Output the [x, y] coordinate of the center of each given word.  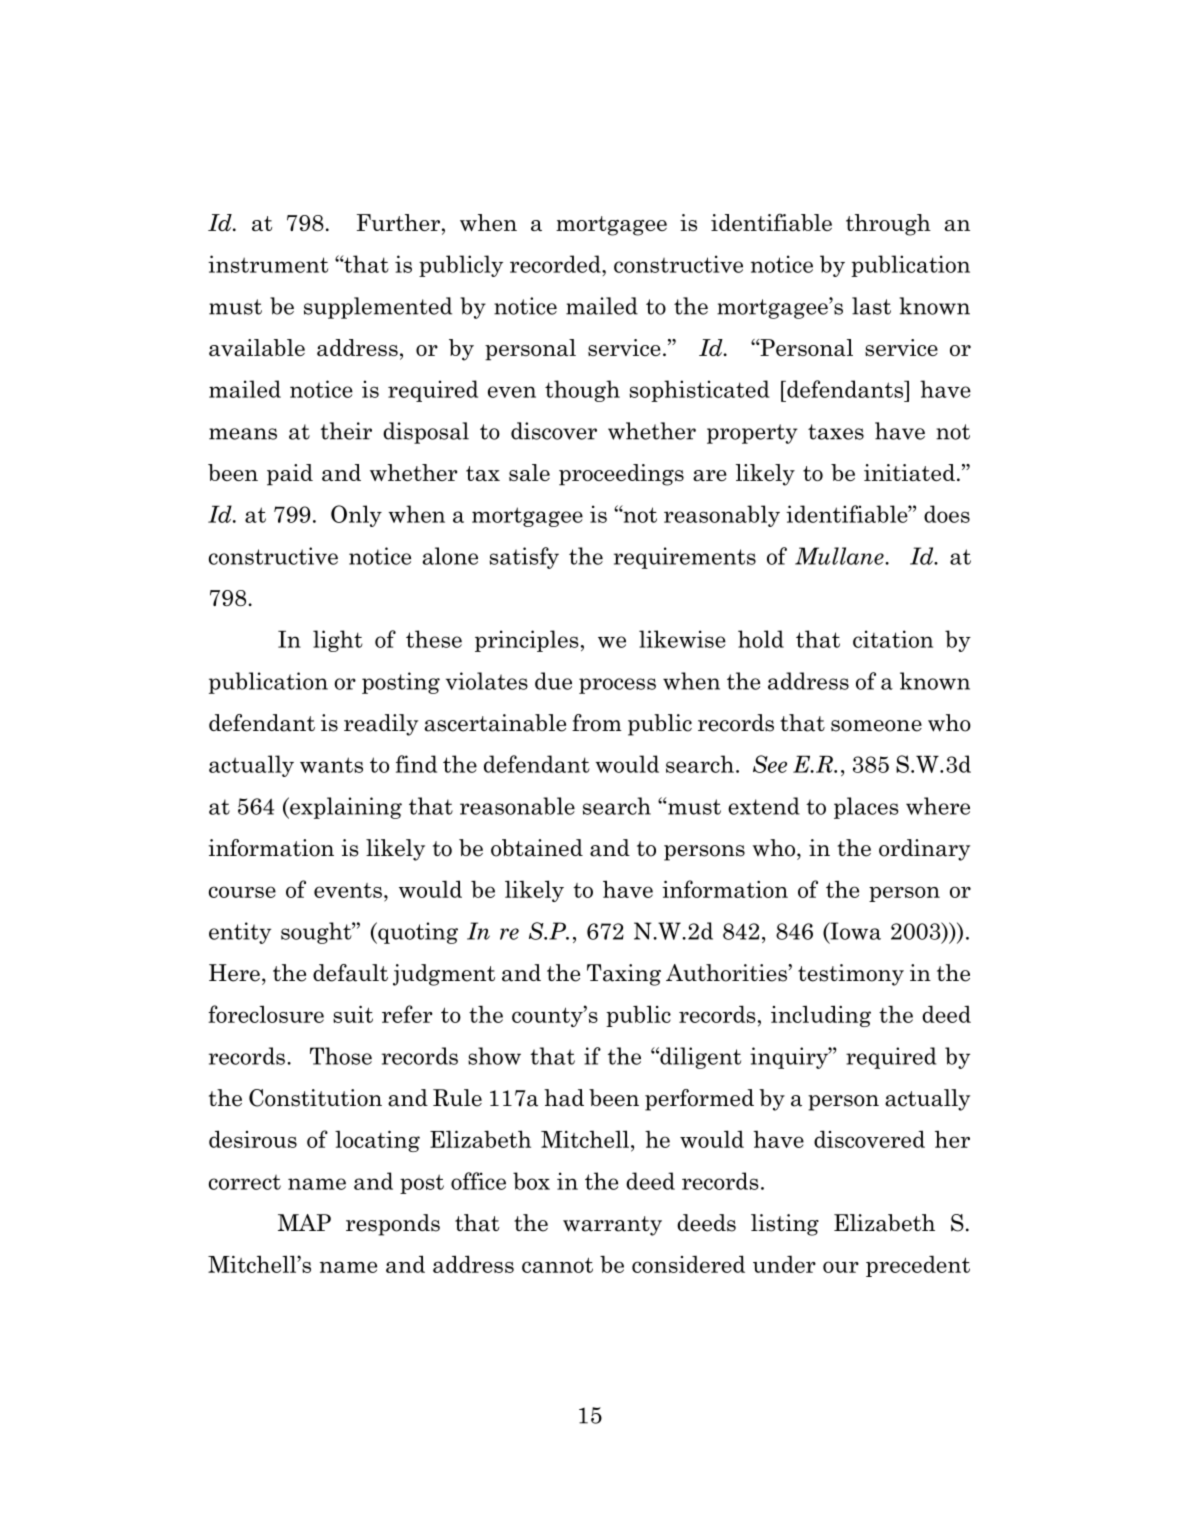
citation [893, 639]
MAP [304, 1222]
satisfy [524, 558]
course [242, 892]
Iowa [854, 932]
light [338, 641]
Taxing [624, 975]
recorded [556, 264]
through [888, 225]
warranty [612, 1226]
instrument [268, 264]
